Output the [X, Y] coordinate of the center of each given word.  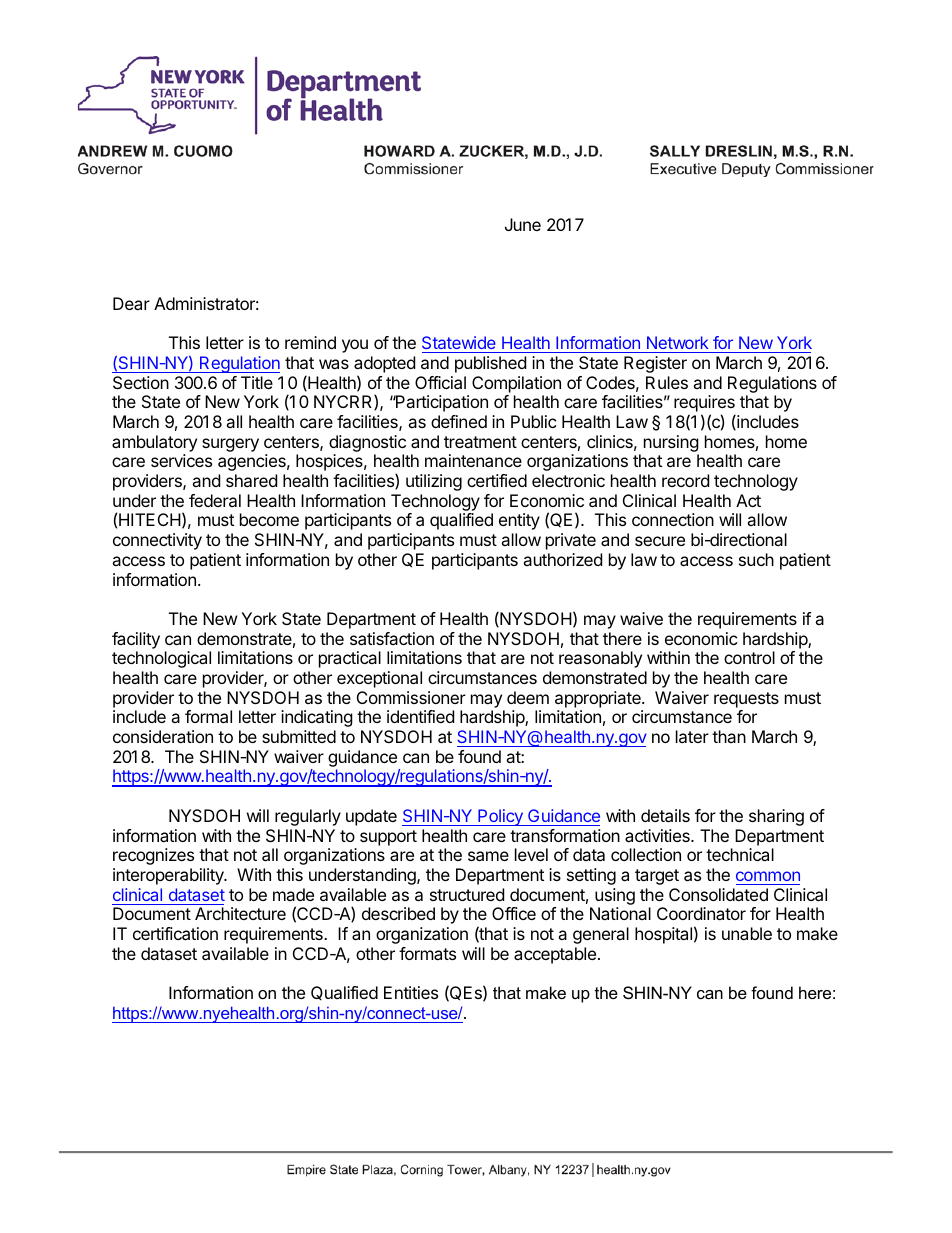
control [749, 657]
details [665, 815]
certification [175, 933]
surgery [230, 445]
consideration [163, 736]
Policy [500, 817]
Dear [131, 303]
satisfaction [392, 638]
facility [136, 640]
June [523, 224]
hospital [663, 935]
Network [678, 342]
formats [427, 953]
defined [459, 421]
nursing [671, 443]
